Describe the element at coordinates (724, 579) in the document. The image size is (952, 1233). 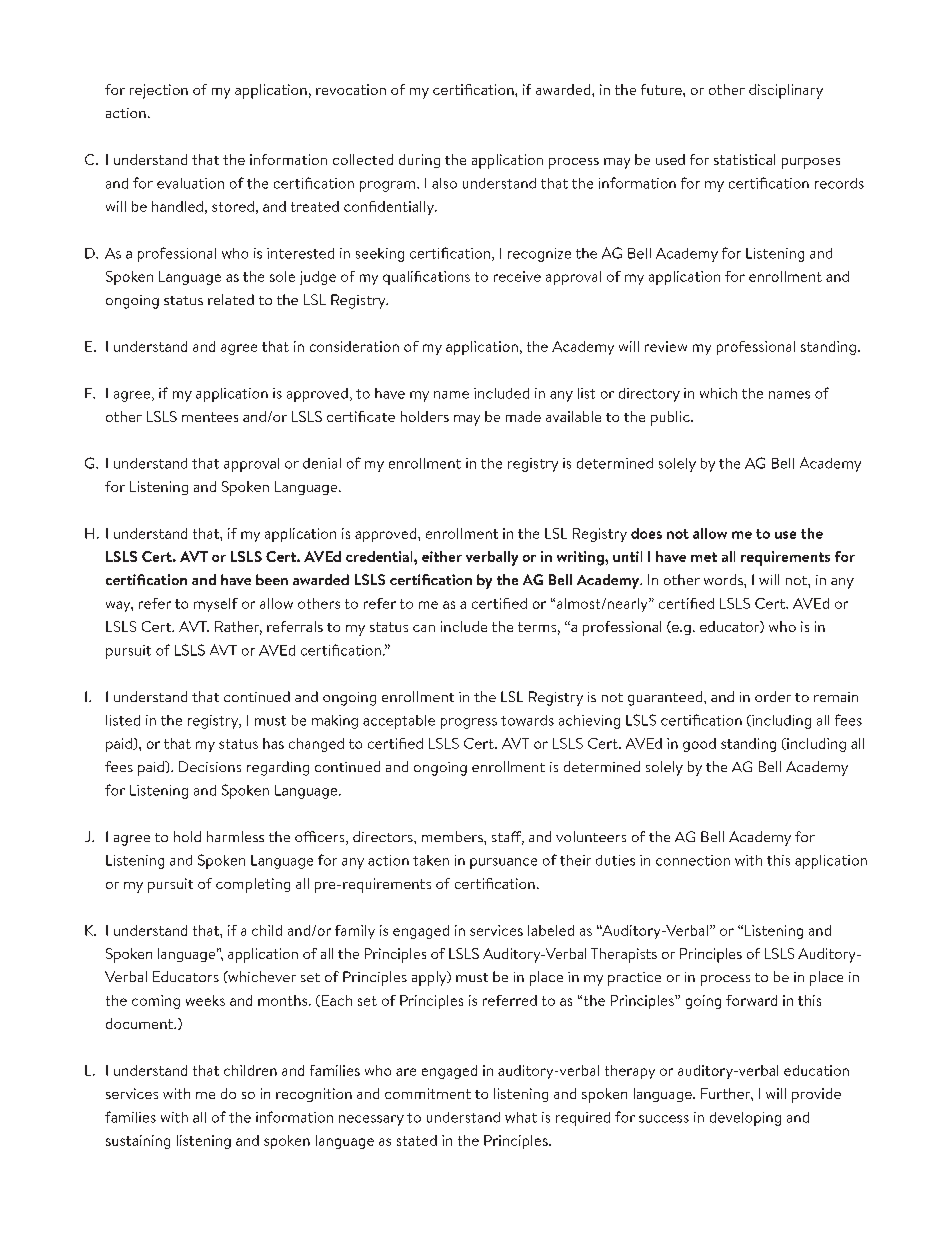
I see `words` at that location.
